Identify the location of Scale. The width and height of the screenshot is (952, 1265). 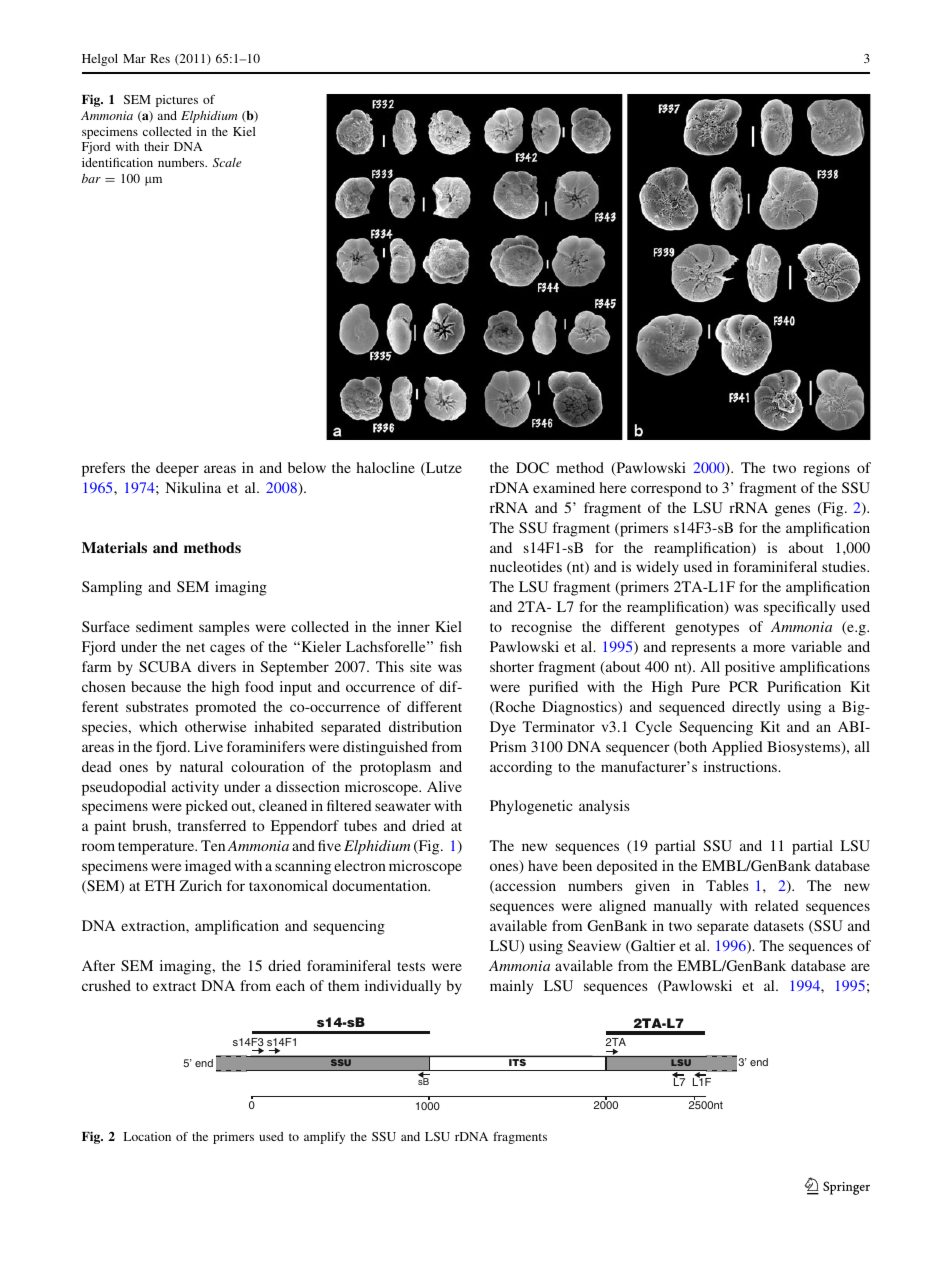
(227, 162).
